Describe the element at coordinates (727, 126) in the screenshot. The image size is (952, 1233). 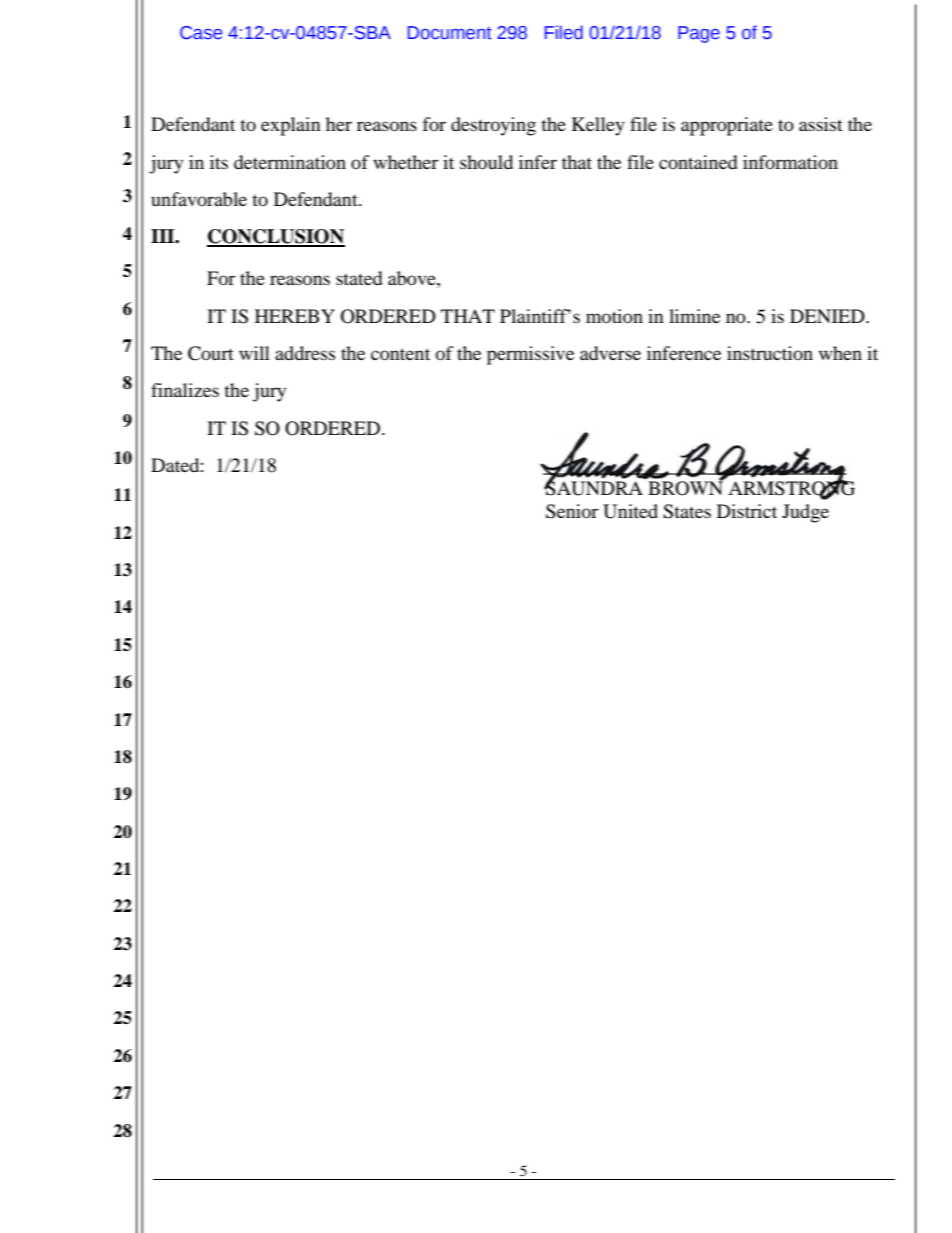
I see `appropriate` at that location.
